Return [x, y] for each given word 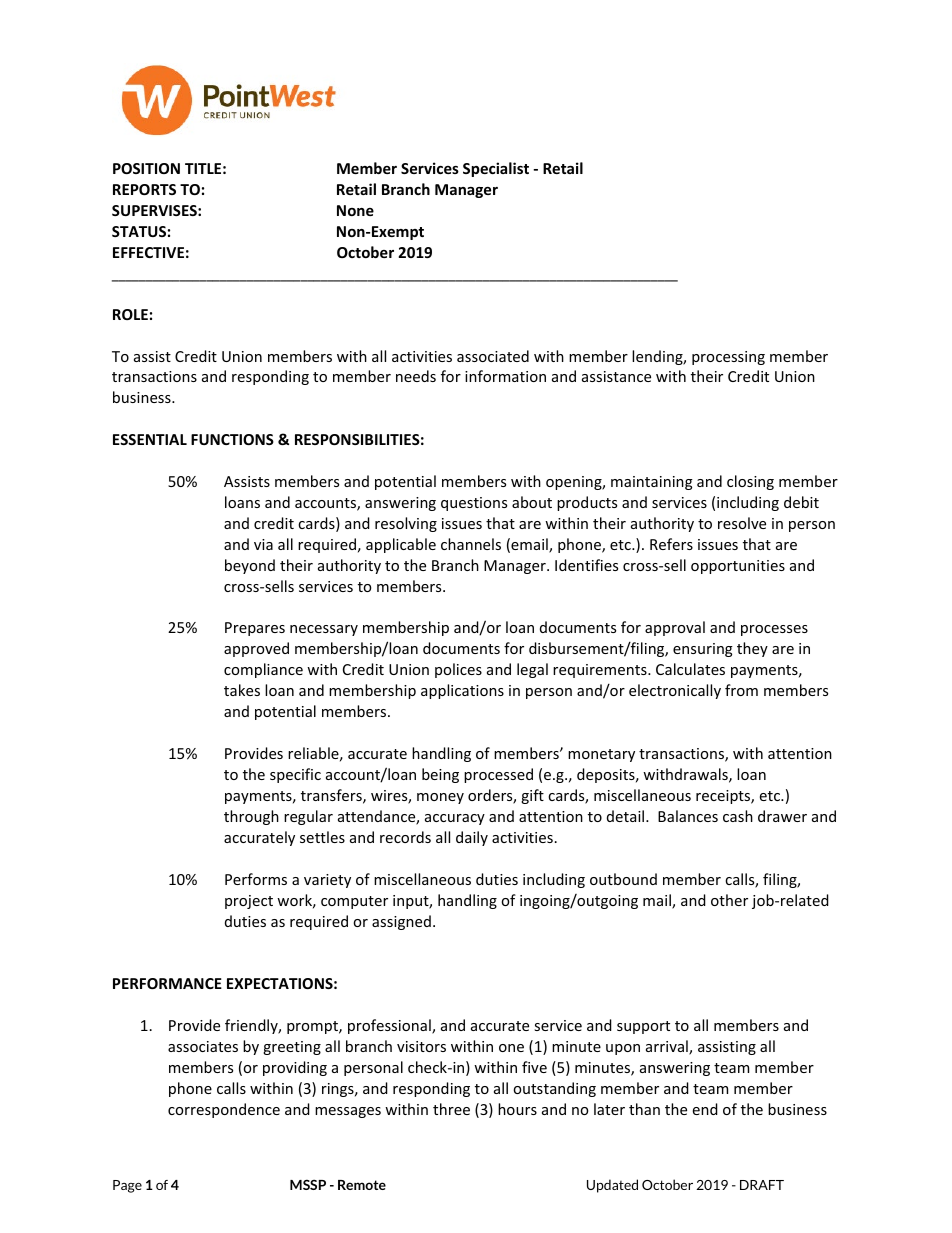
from [741, 690]
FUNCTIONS [232, 439]
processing [728, 358]
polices [458, 670]
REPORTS [144, 189]
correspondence [224, 1110]
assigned [401, 922]
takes [242, 690]
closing [750, 482]
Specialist [496, 169]
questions [474, 504]
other [729, 900]
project [249, 902]
